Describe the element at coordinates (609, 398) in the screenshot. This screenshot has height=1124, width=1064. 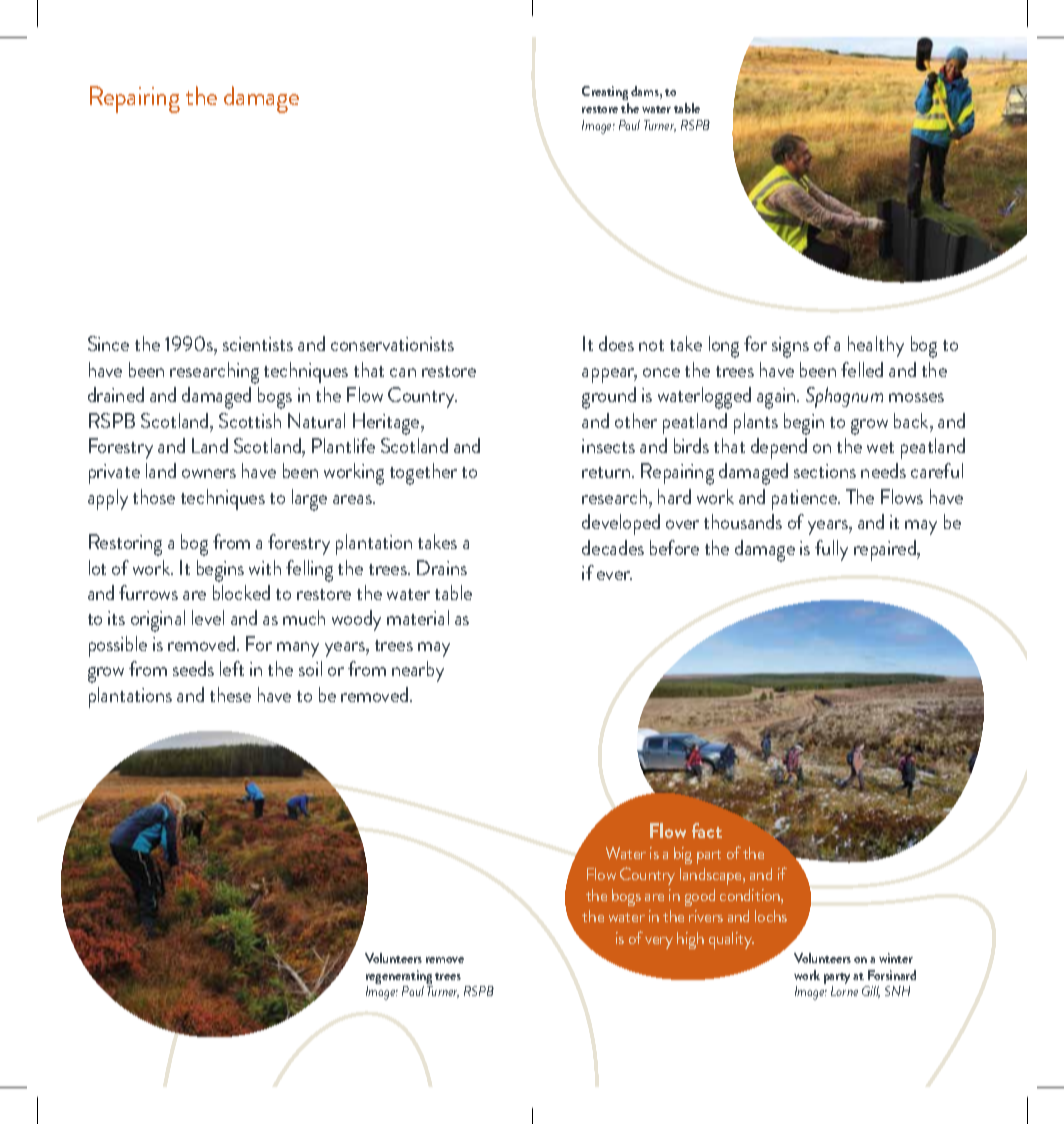
I see `ground` at that location.
